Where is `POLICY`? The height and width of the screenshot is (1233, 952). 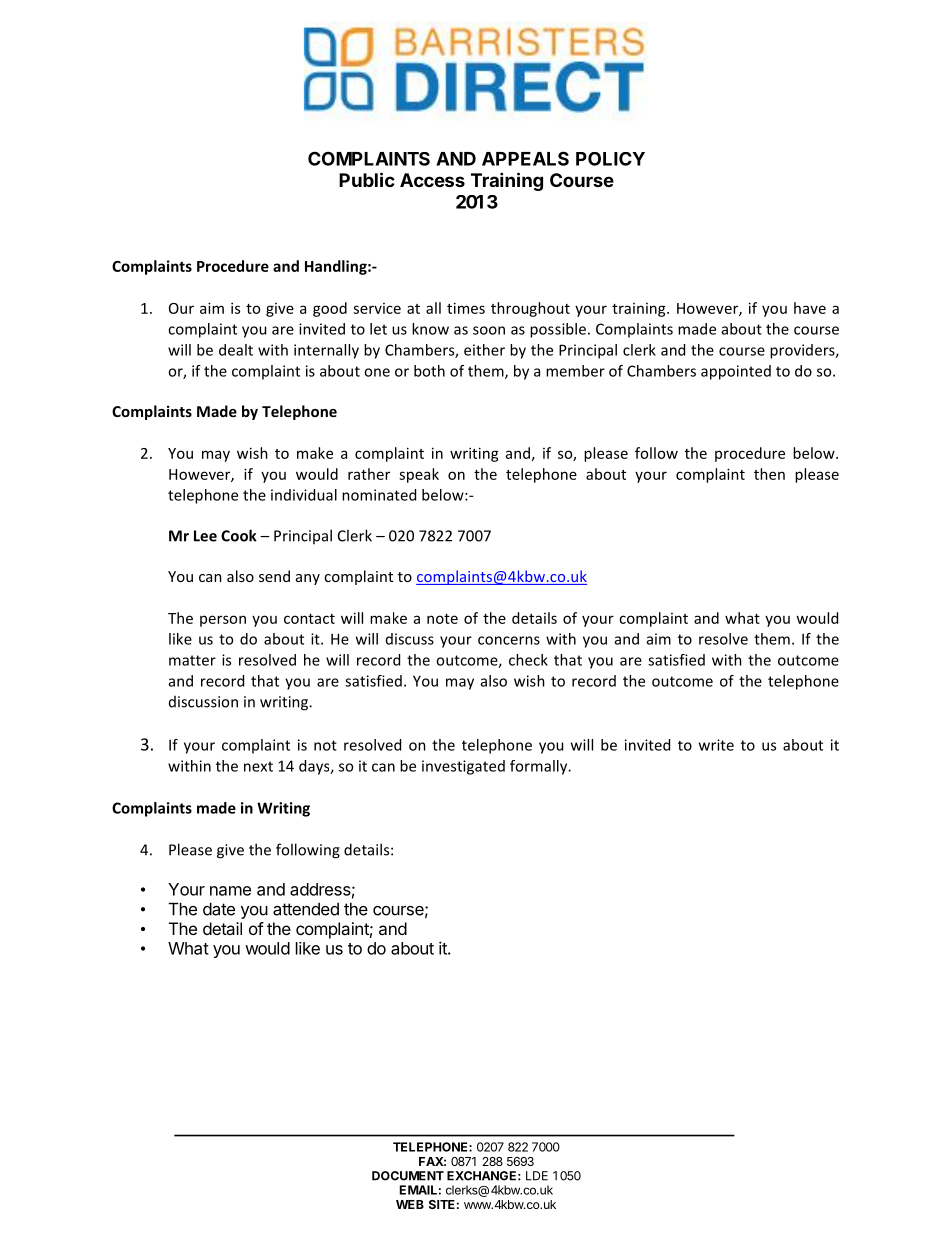
POLICY is located at coordinates (610, 159).
